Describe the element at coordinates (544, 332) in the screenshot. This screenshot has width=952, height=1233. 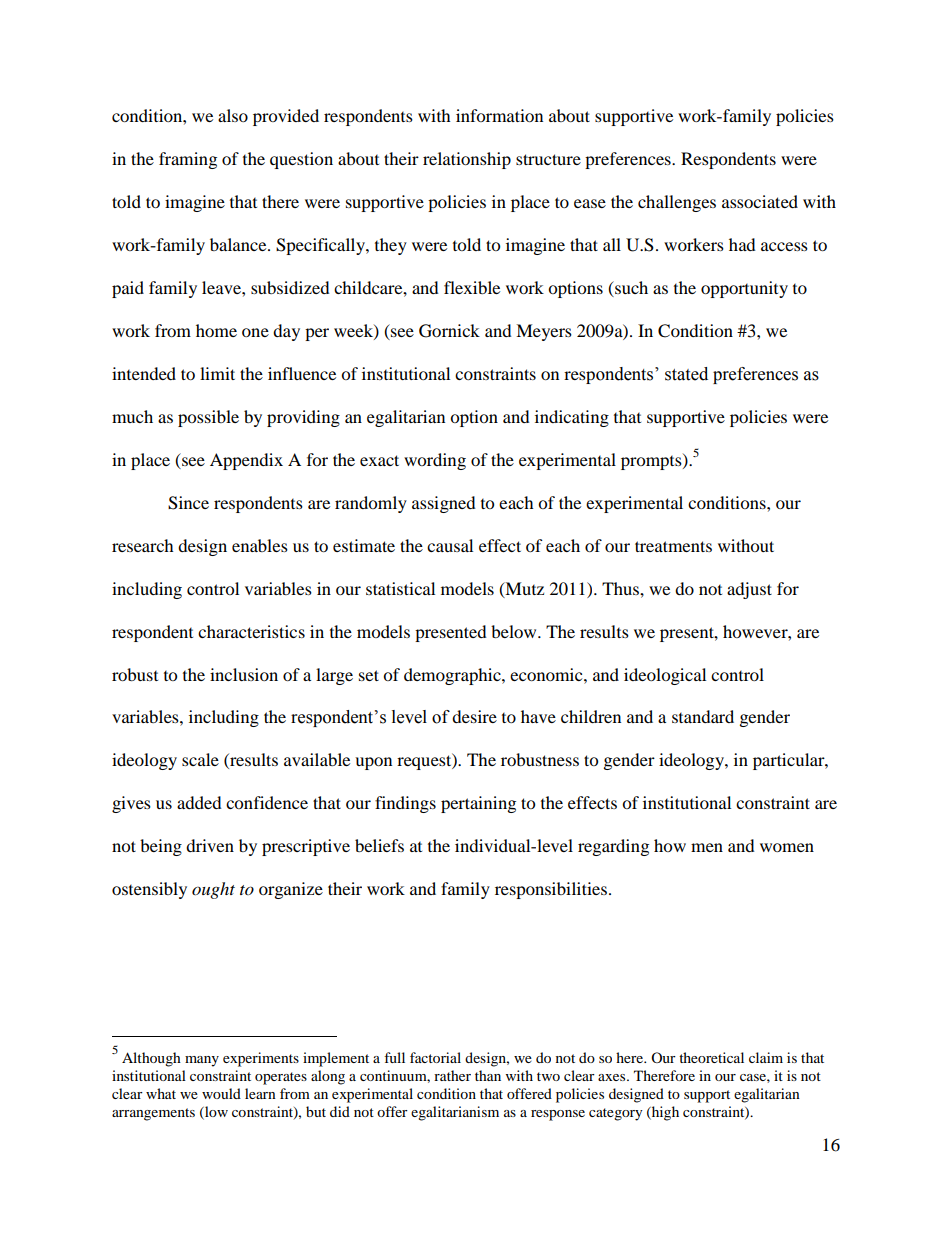
I see `Meyers` at that location.
